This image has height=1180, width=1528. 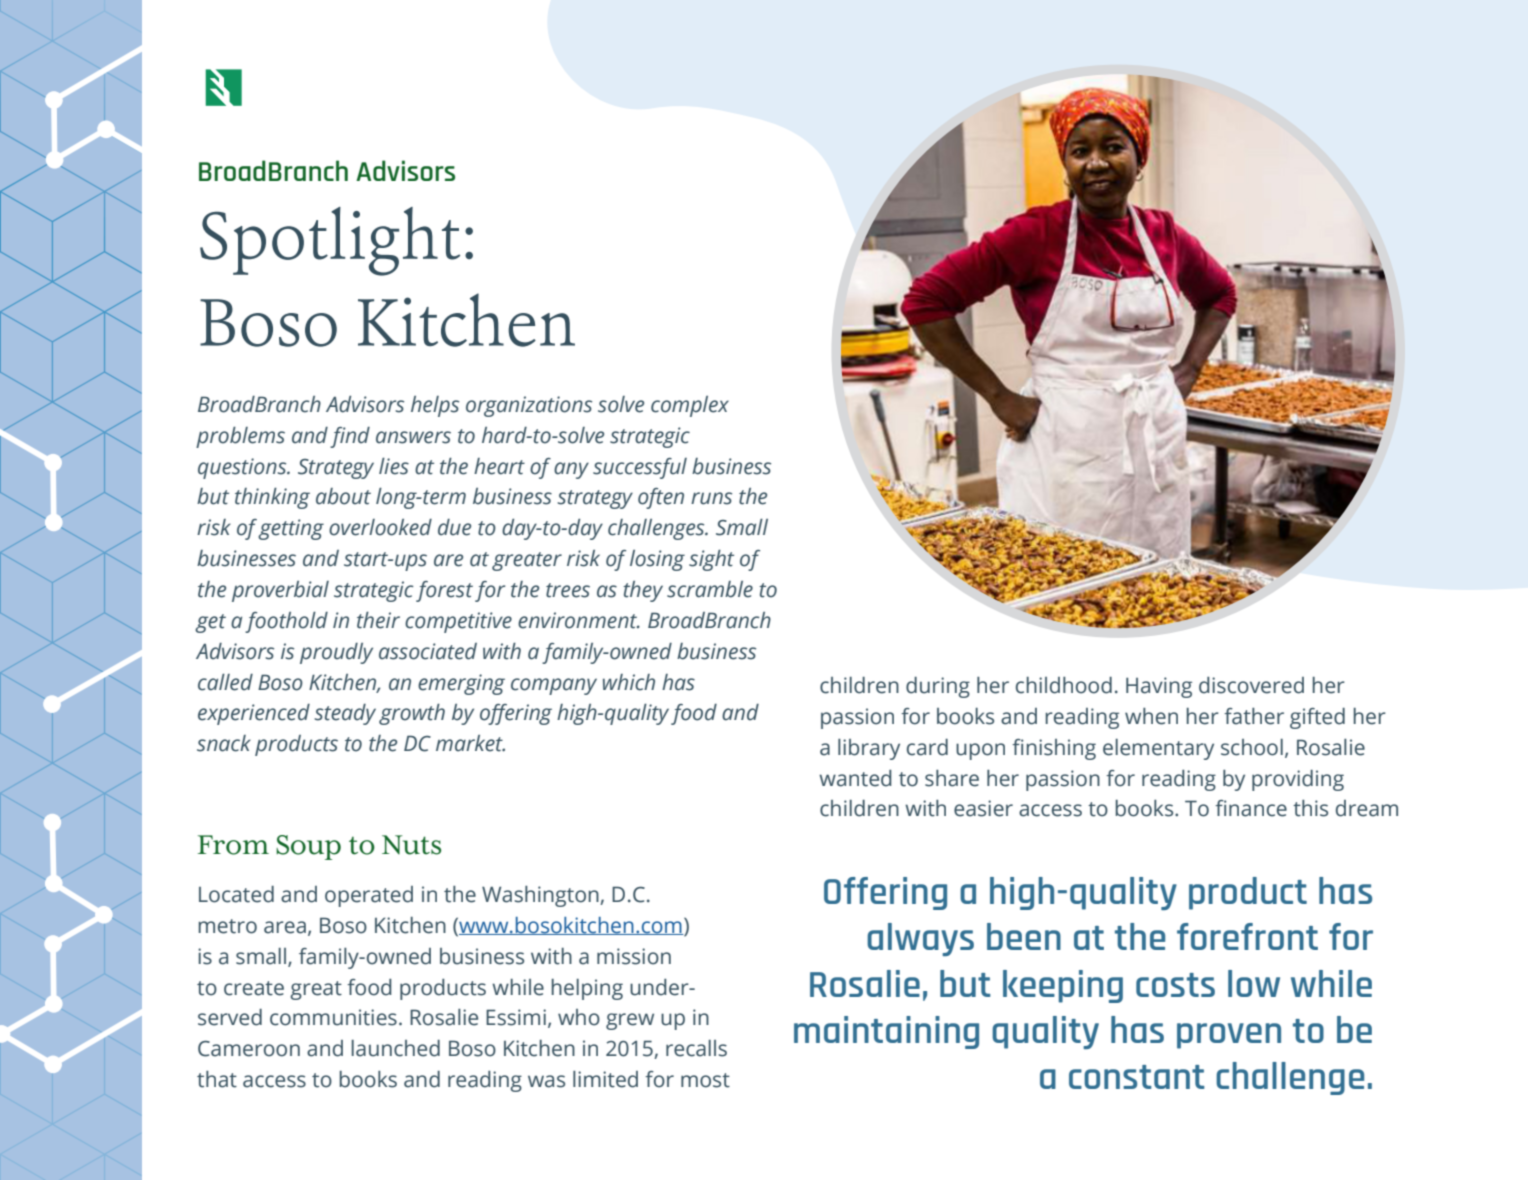 What do you see at coordinates (690, 406) in the image?
I see `complex` at bounding box center [690, 406].
